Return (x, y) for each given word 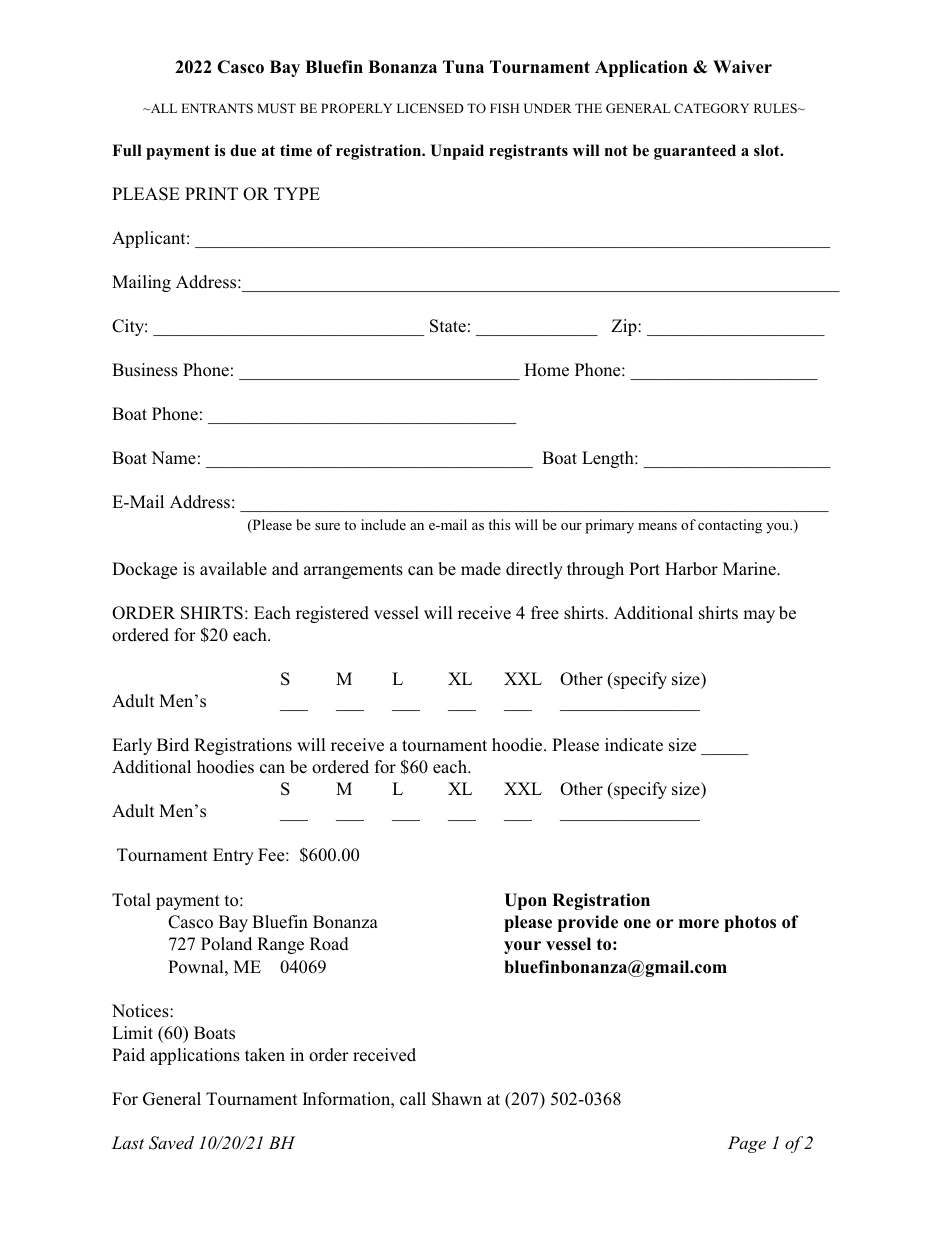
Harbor (691, 569)
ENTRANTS (217, 108)
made (481, 569)
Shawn (457, 1099)
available (233, 569)
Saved (171, 1143)
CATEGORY (711, 108)
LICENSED (430, 108)
